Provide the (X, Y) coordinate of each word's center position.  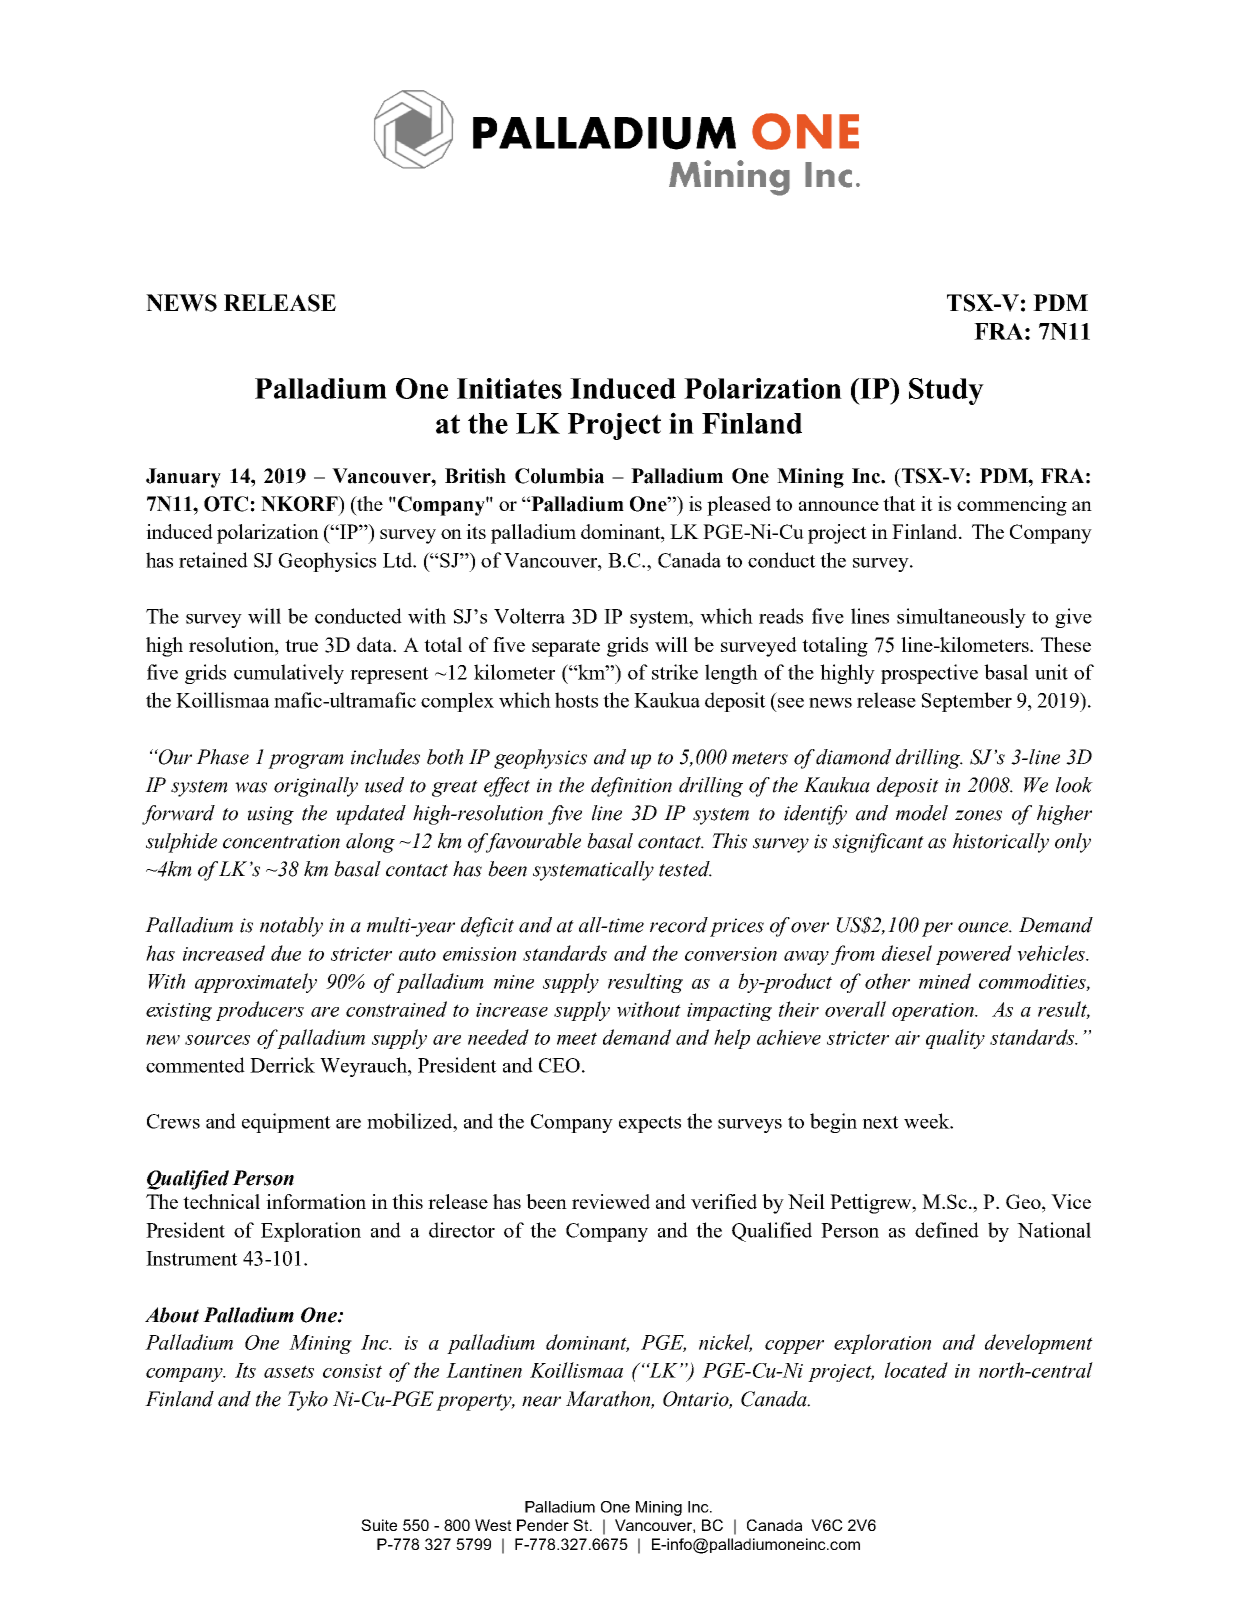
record (679, 925)
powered (974, 955)
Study (946, 391)
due (286, 953)
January (183, 478)
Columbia (559, 476)
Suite (379, 1525)
